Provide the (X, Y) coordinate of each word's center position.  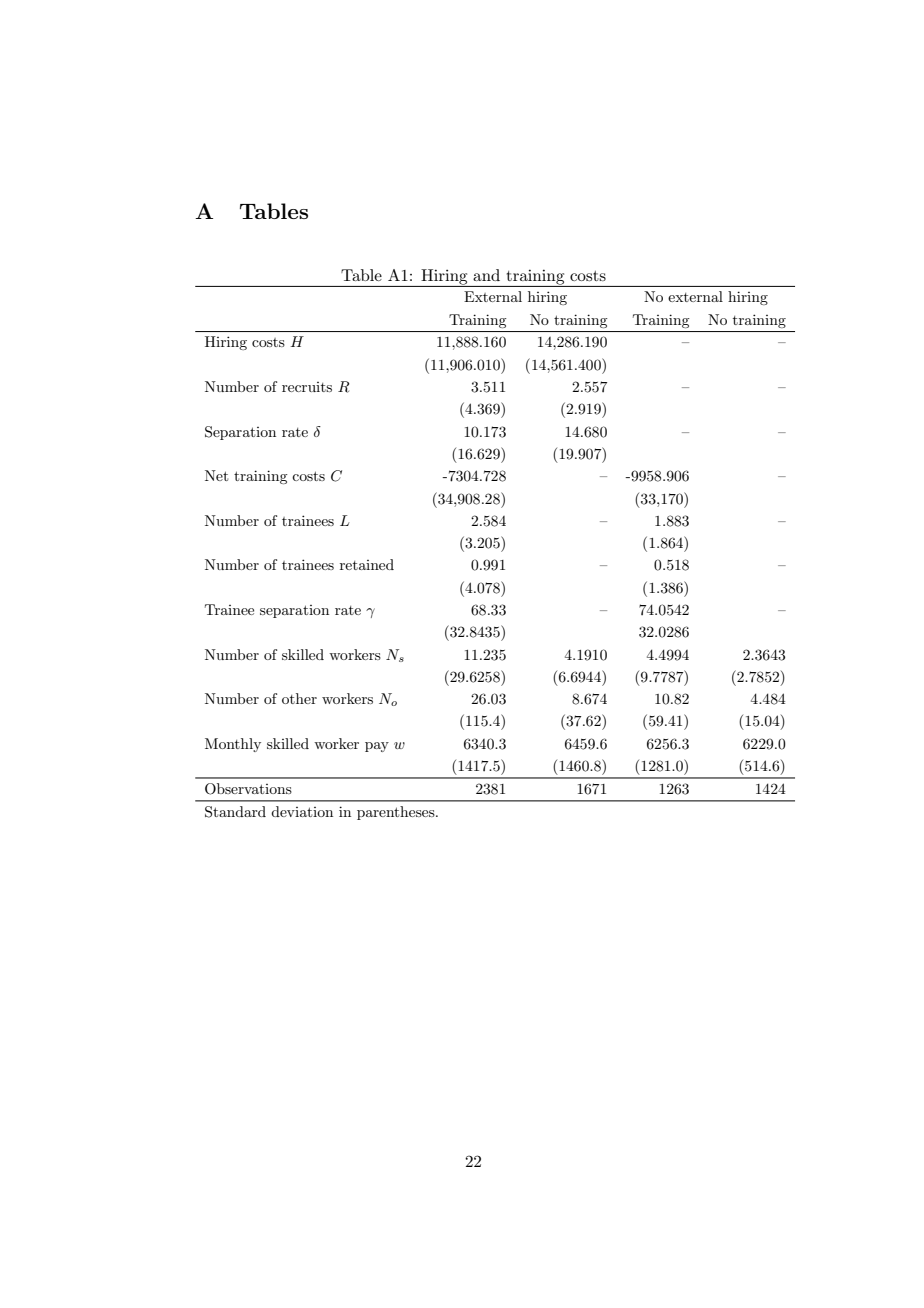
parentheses (397, 813)
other (299, 698)
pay (377, 747)
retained (367, 564)
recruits (307, 387)
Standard (235, 812)
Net (216, 475)
